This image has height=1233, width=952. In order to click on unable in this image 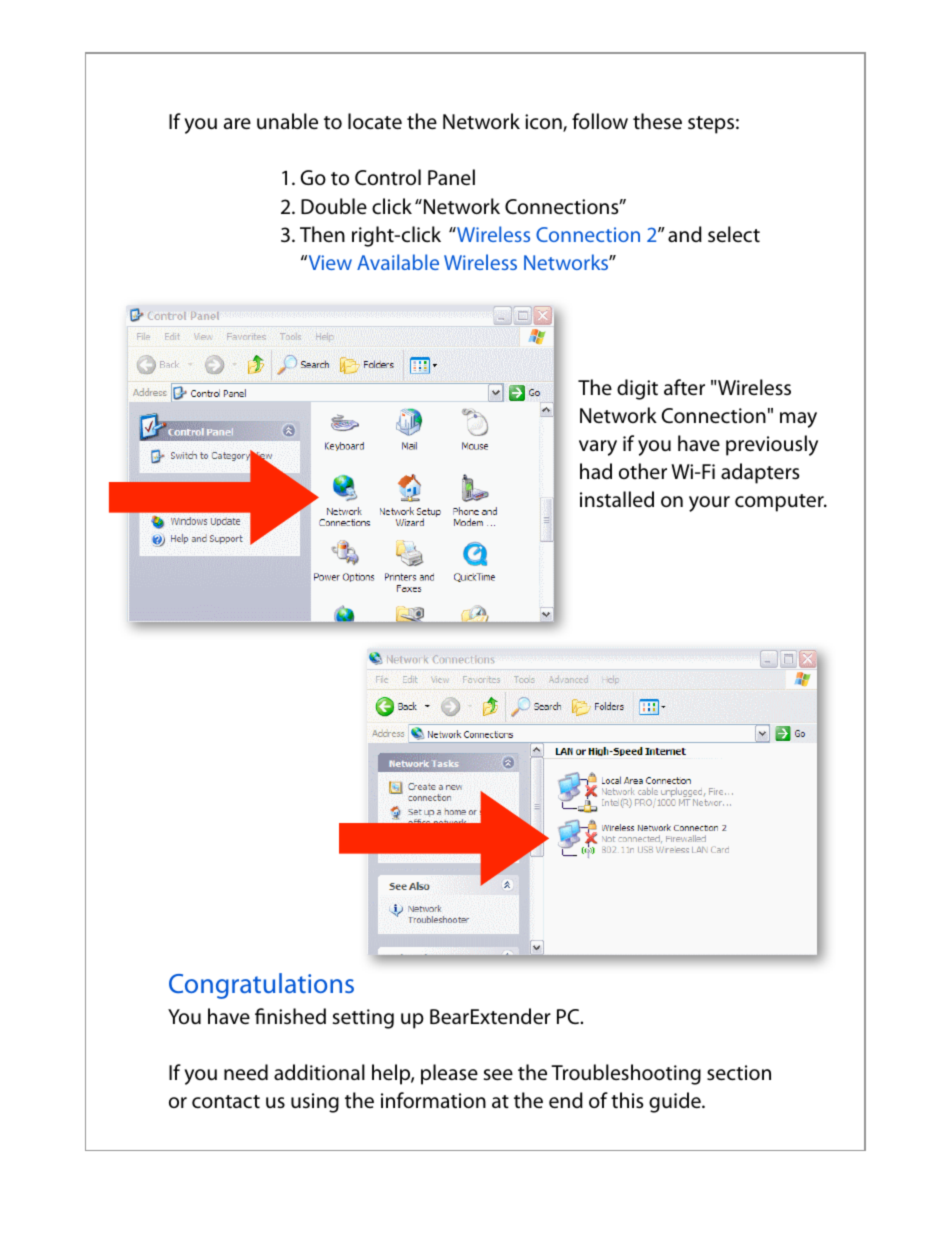, I will do `click(287, 121)`.
